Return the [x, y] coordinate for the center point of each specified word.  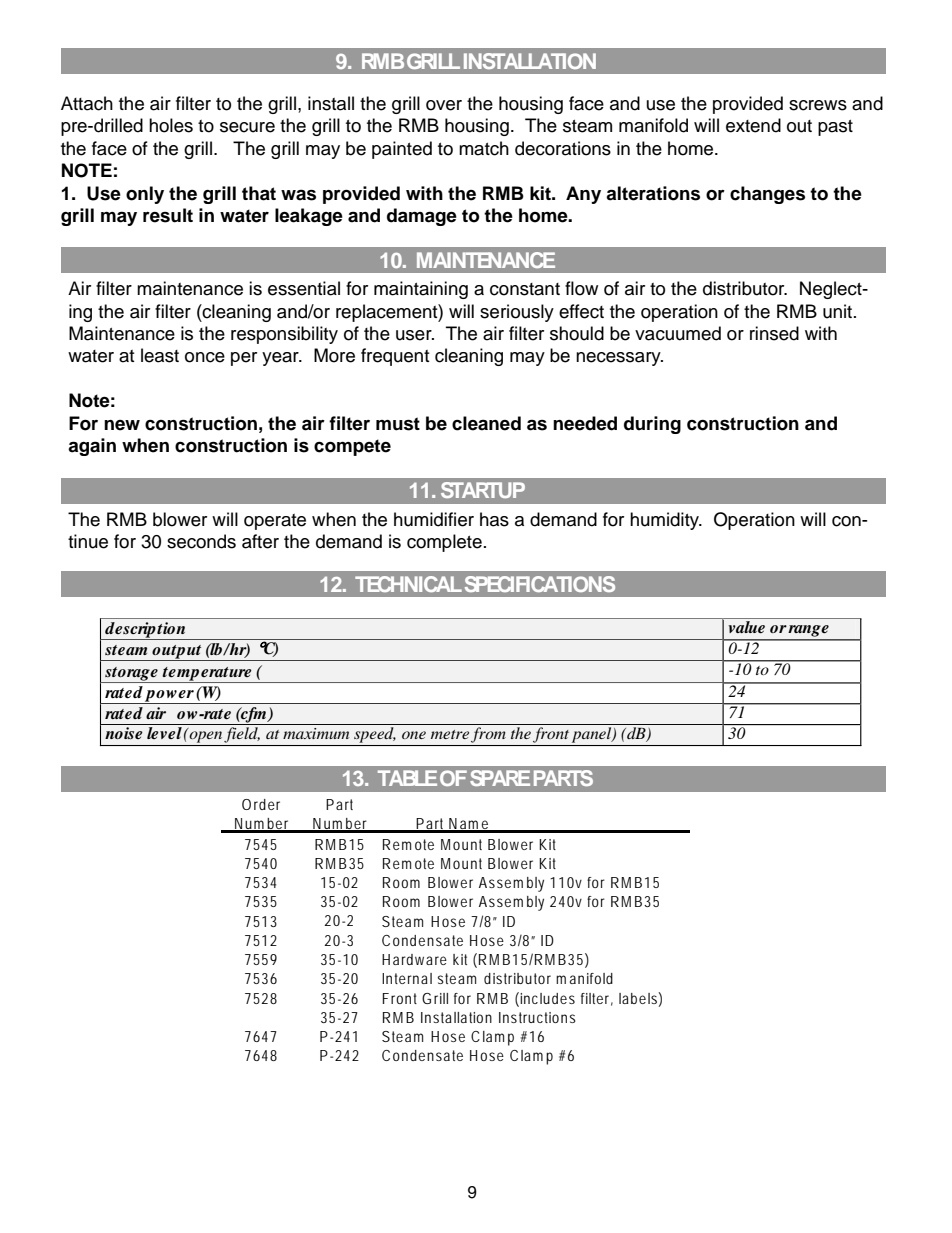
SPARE [500, 778]
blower [180, 519]
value [746, 627]
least [160, 355]
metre [450, 734]
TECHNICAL [408, 584]
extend [753, 125]
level [164, 733]
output [177, 653]
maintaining [421, 290]
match [484, 148]
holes [171, 125]
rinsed [774, 333]
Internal [407, 978]
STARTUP [483, 490]
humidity [665, 521]
